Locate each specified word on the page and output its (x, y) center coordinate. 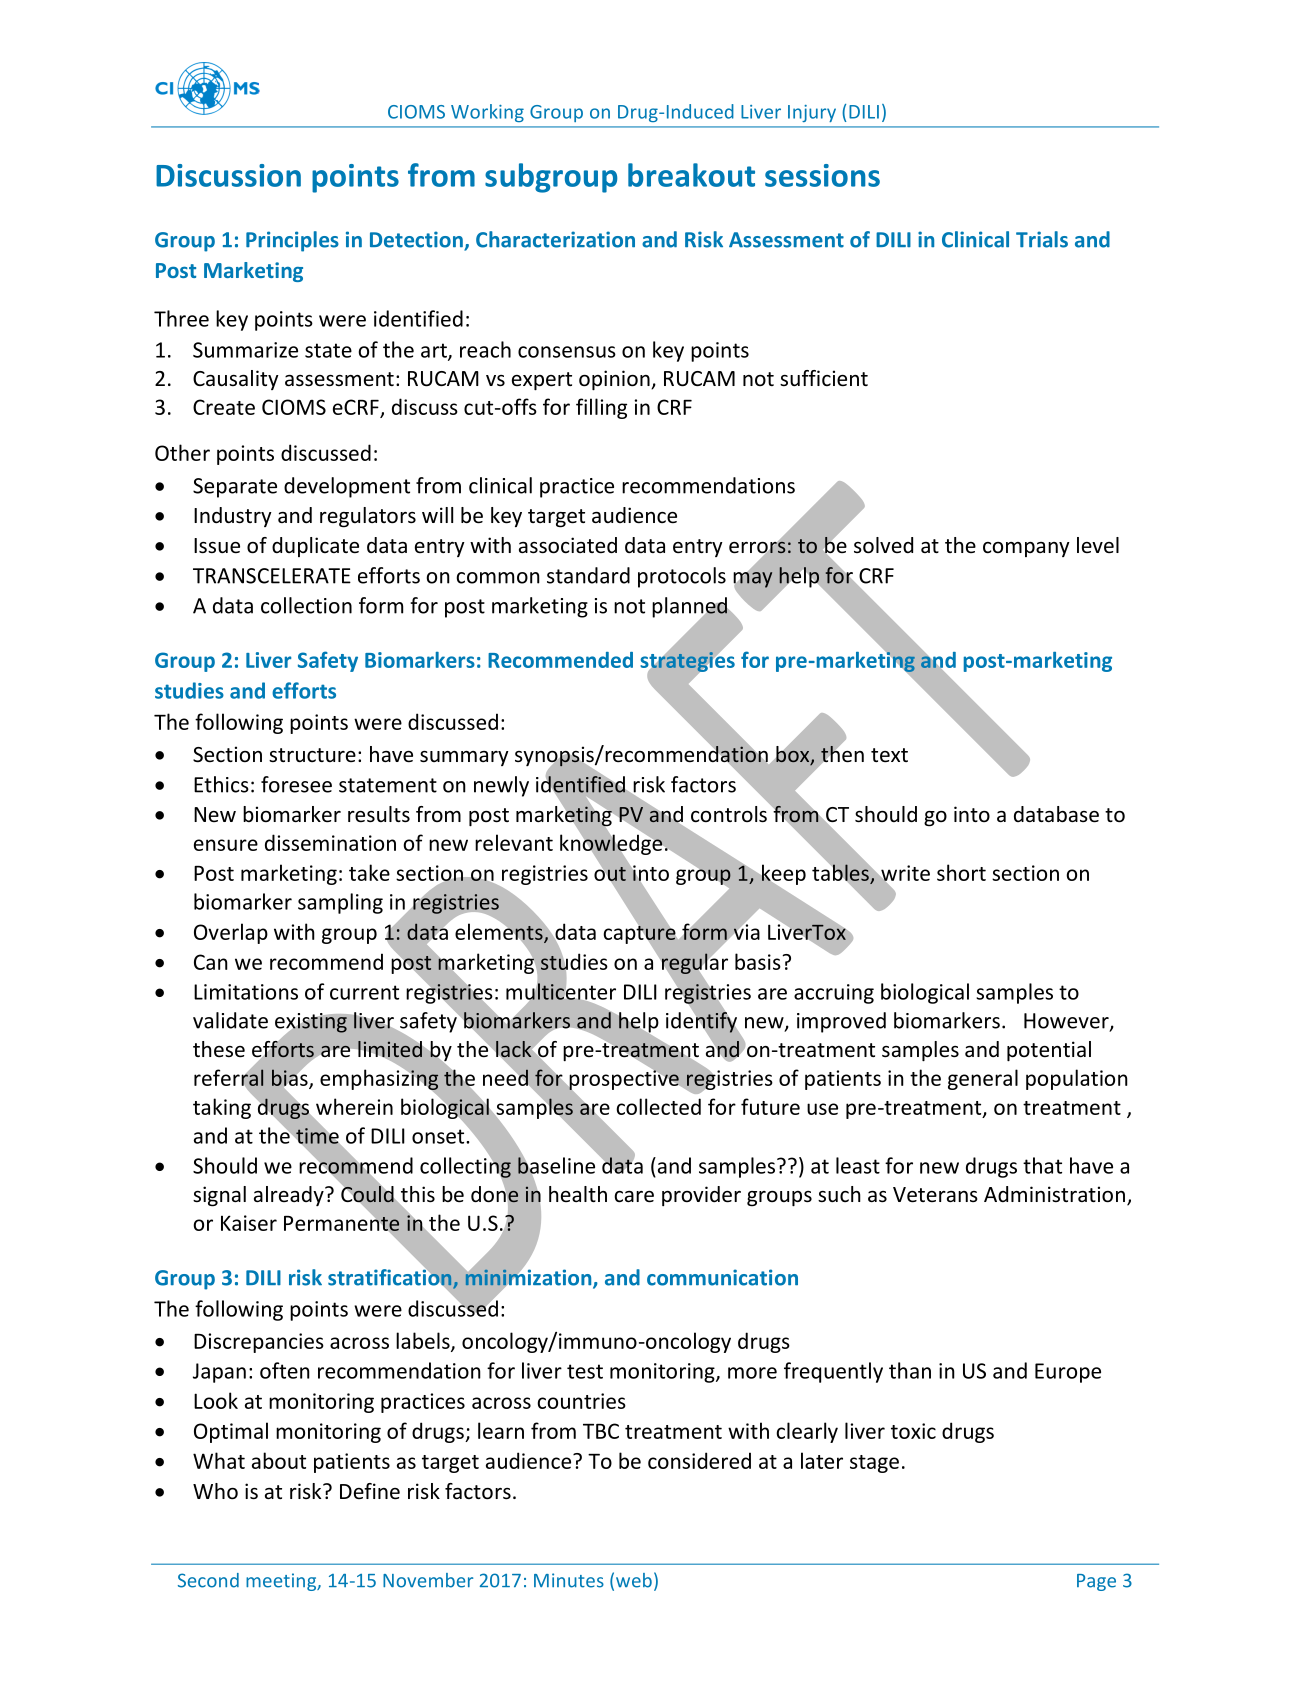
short (961, 872)
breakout (691, 175)
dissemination (330, 842)
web (634, 1580)
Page (1096, 1582)
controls (729, 814)
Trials (1042, 239)
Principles (292, 241)
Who (215, 1491)
